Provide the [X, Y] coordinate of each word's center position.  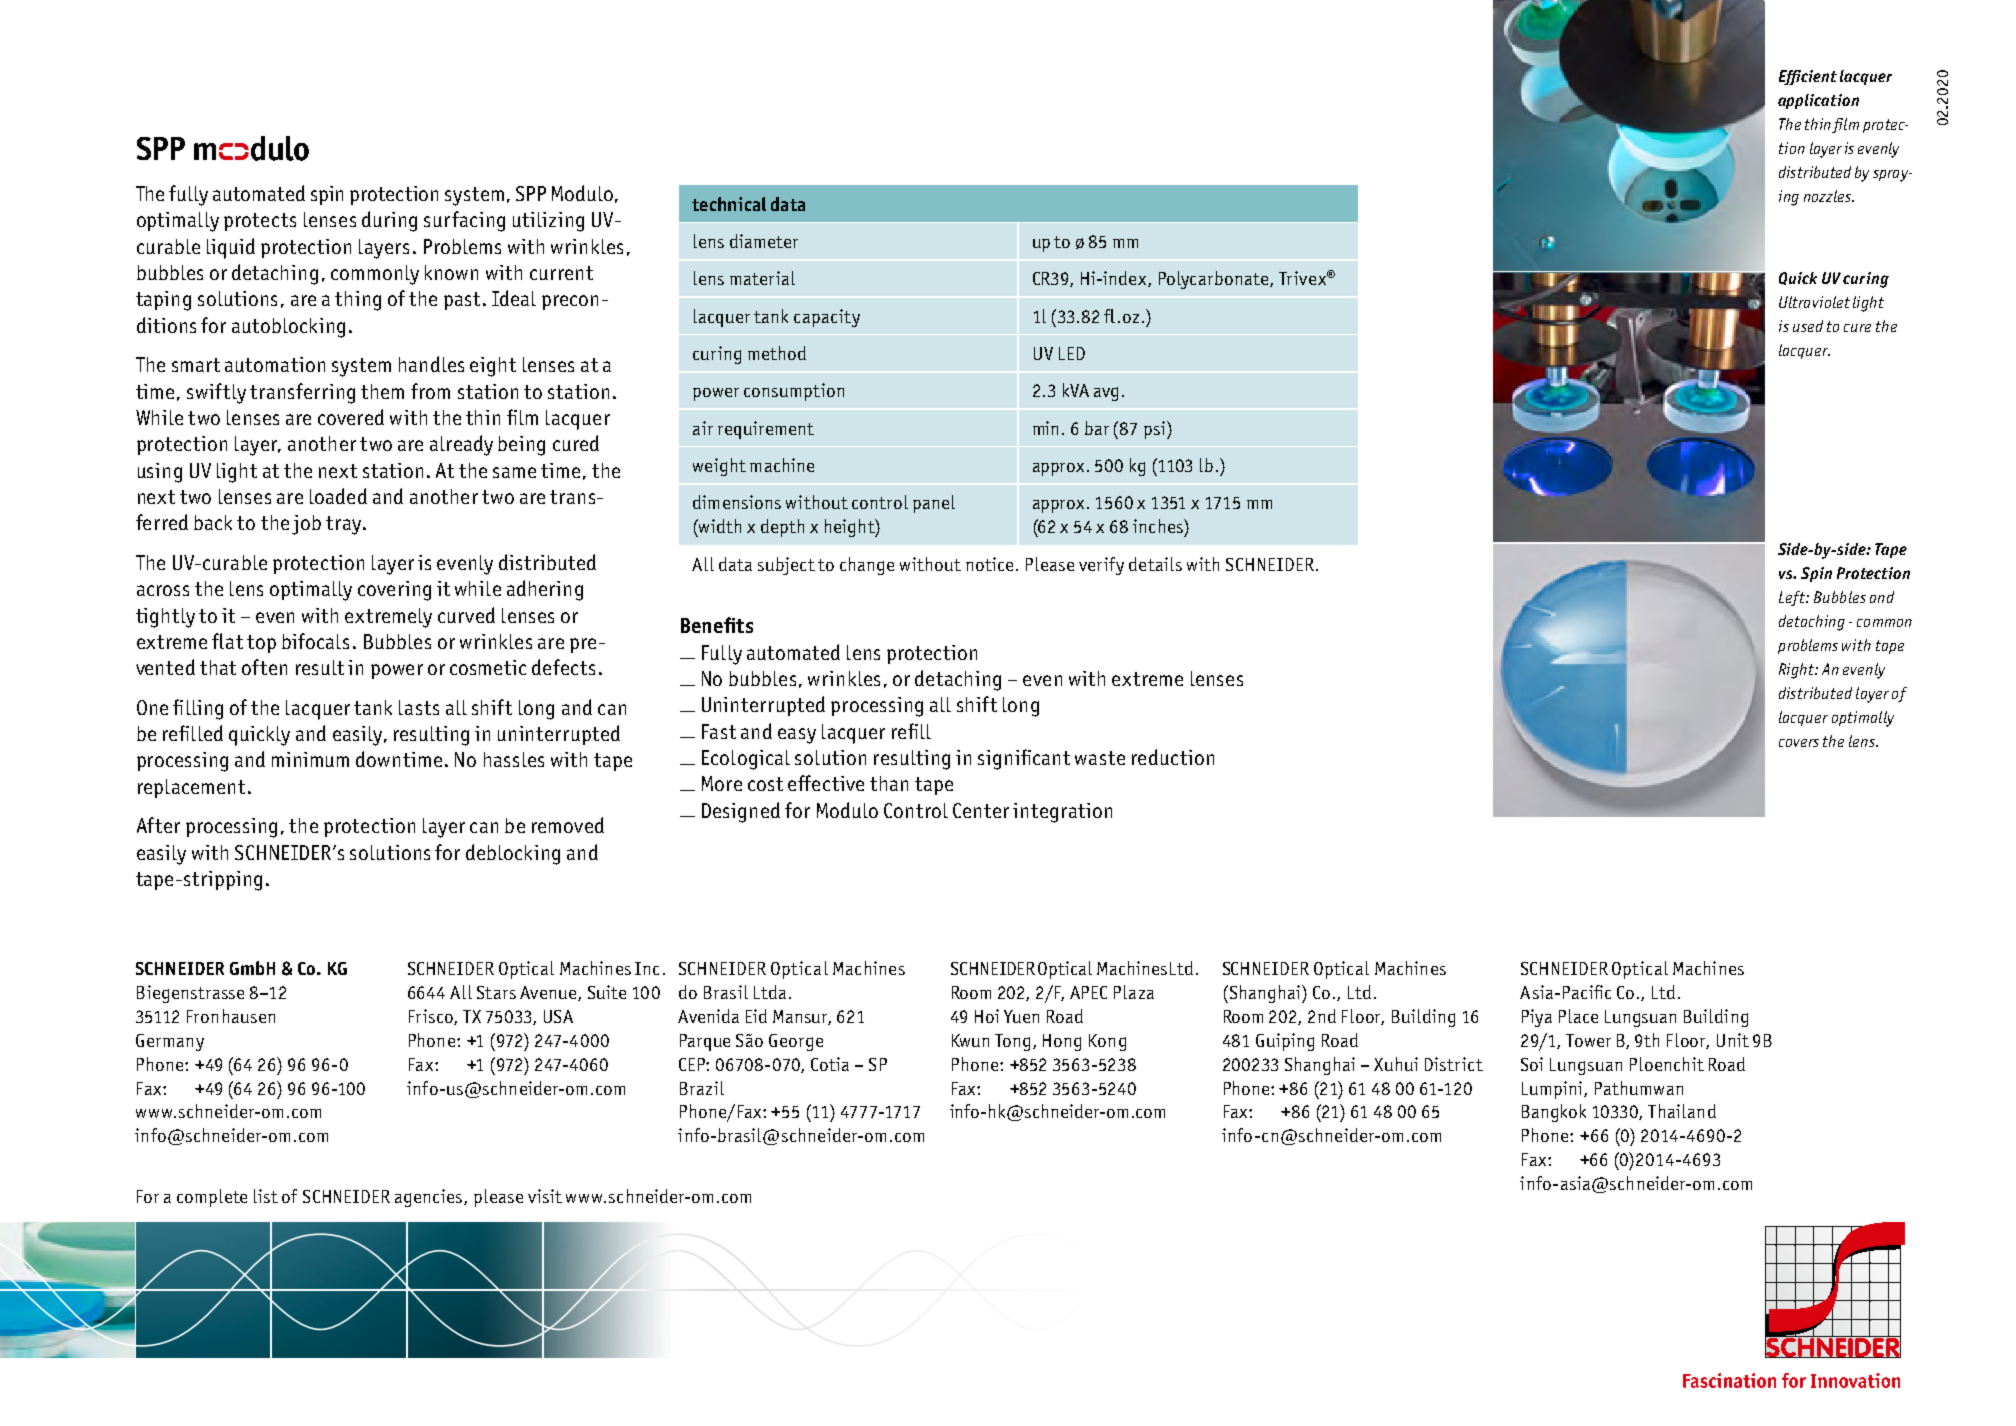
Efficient [1808, 77]
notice [989, 564]
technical [729, 204]
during [389, 221]
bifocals [315, 641]
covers [1799, 743]
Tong [1014, 1042]
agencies [430, 1198]
